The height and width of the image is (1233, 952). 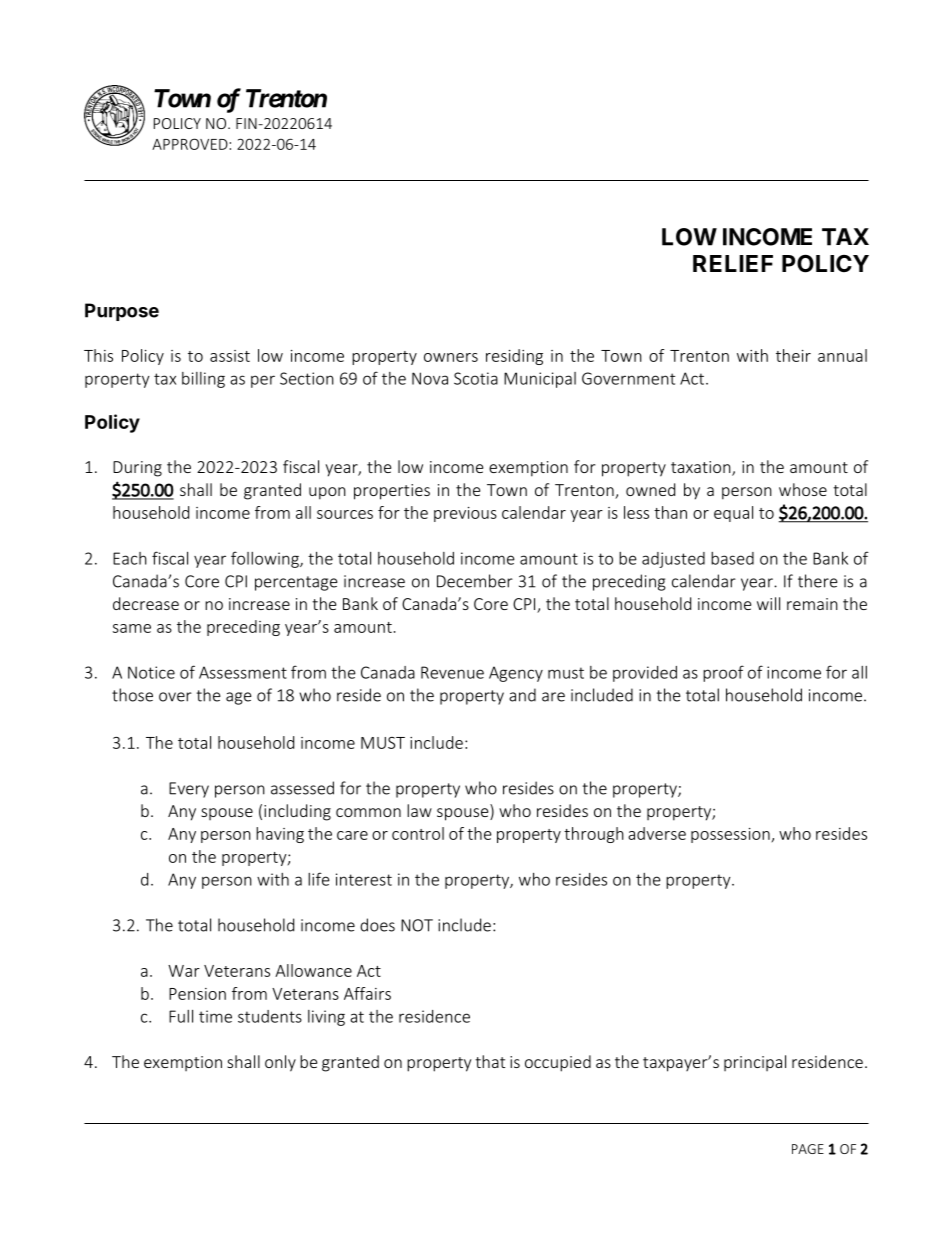 I want to click on Scotia, so click(x=476, y=378).
